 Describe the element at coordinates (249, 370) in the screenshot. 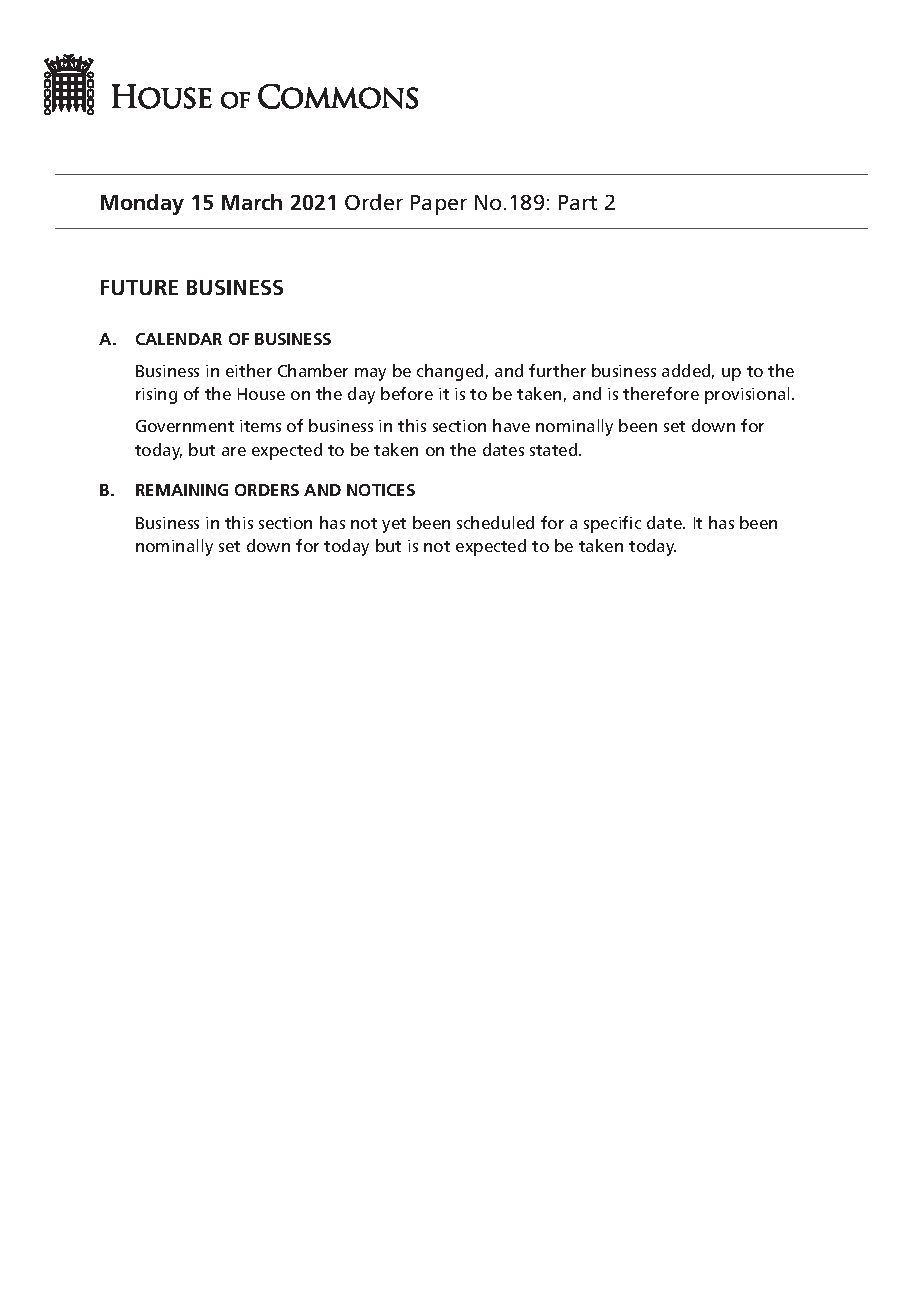

I see `either` at that location.
